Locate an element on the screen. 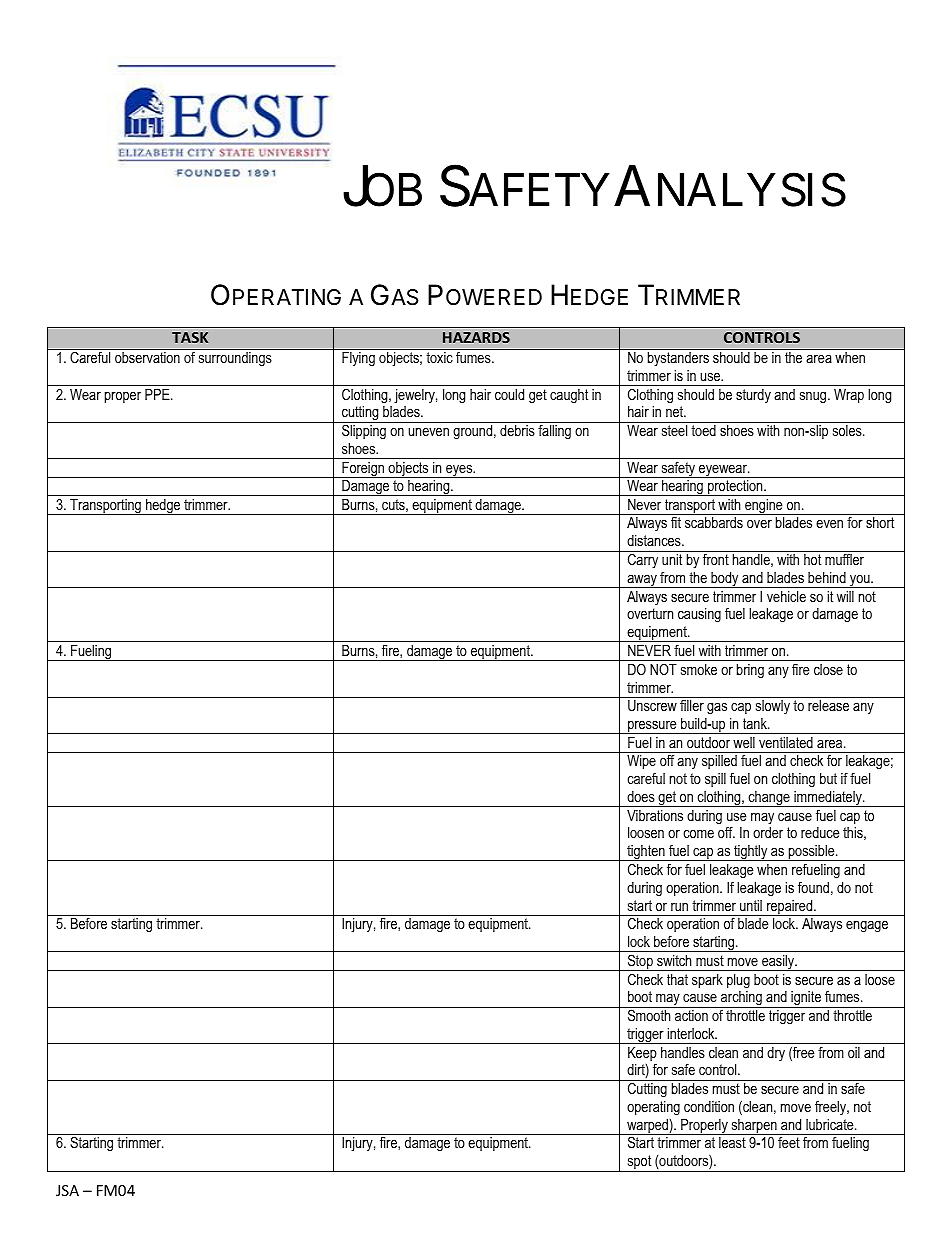 This screenshot has height=1233, width=952. tighten is located at coordinates (646, 853).
